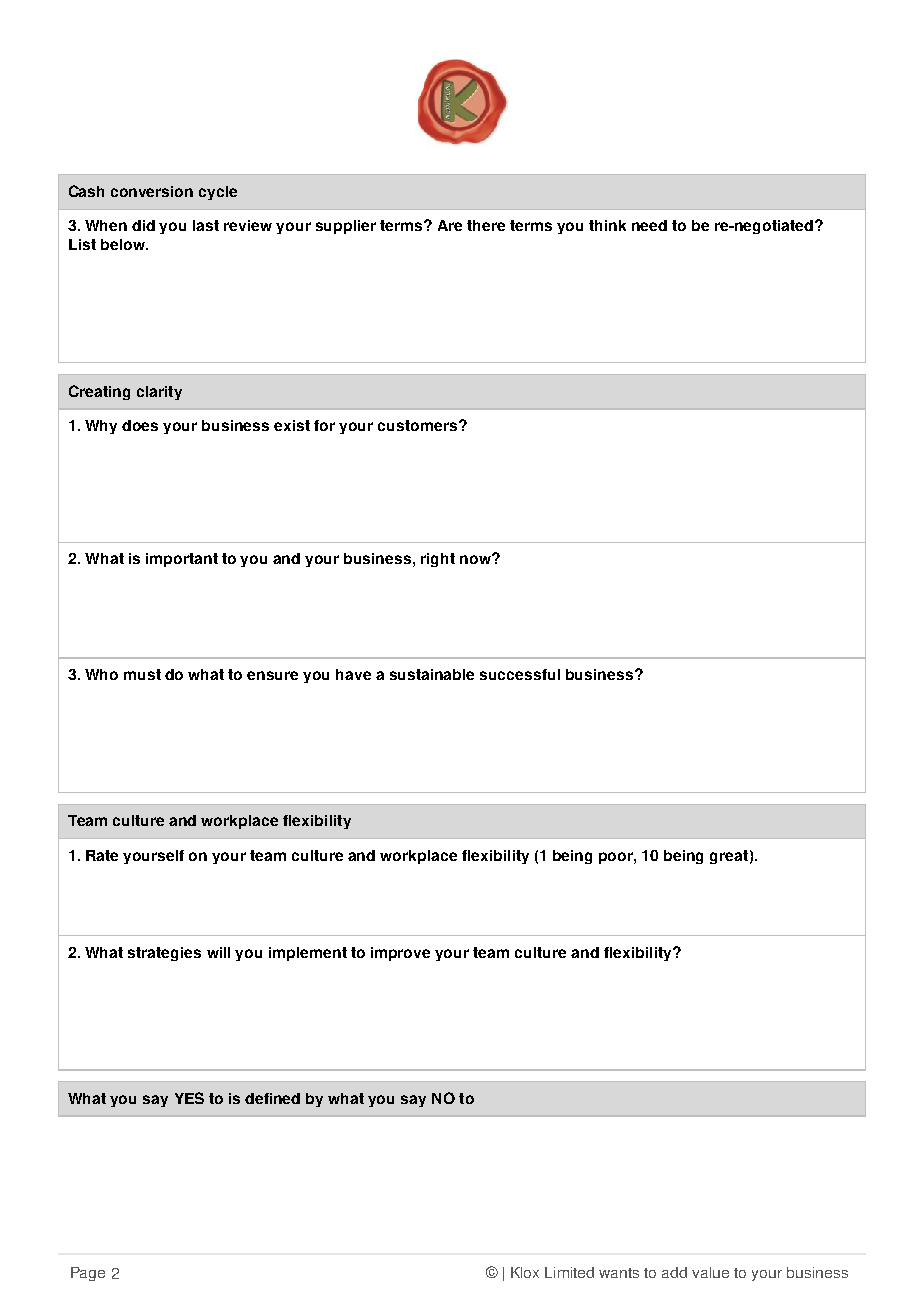 Image resolution: width=924 pixels, height=1308 pixels. What do you see at coordinates (438, 560) in the page?
I see `right` at bounding box center [438, 560].
